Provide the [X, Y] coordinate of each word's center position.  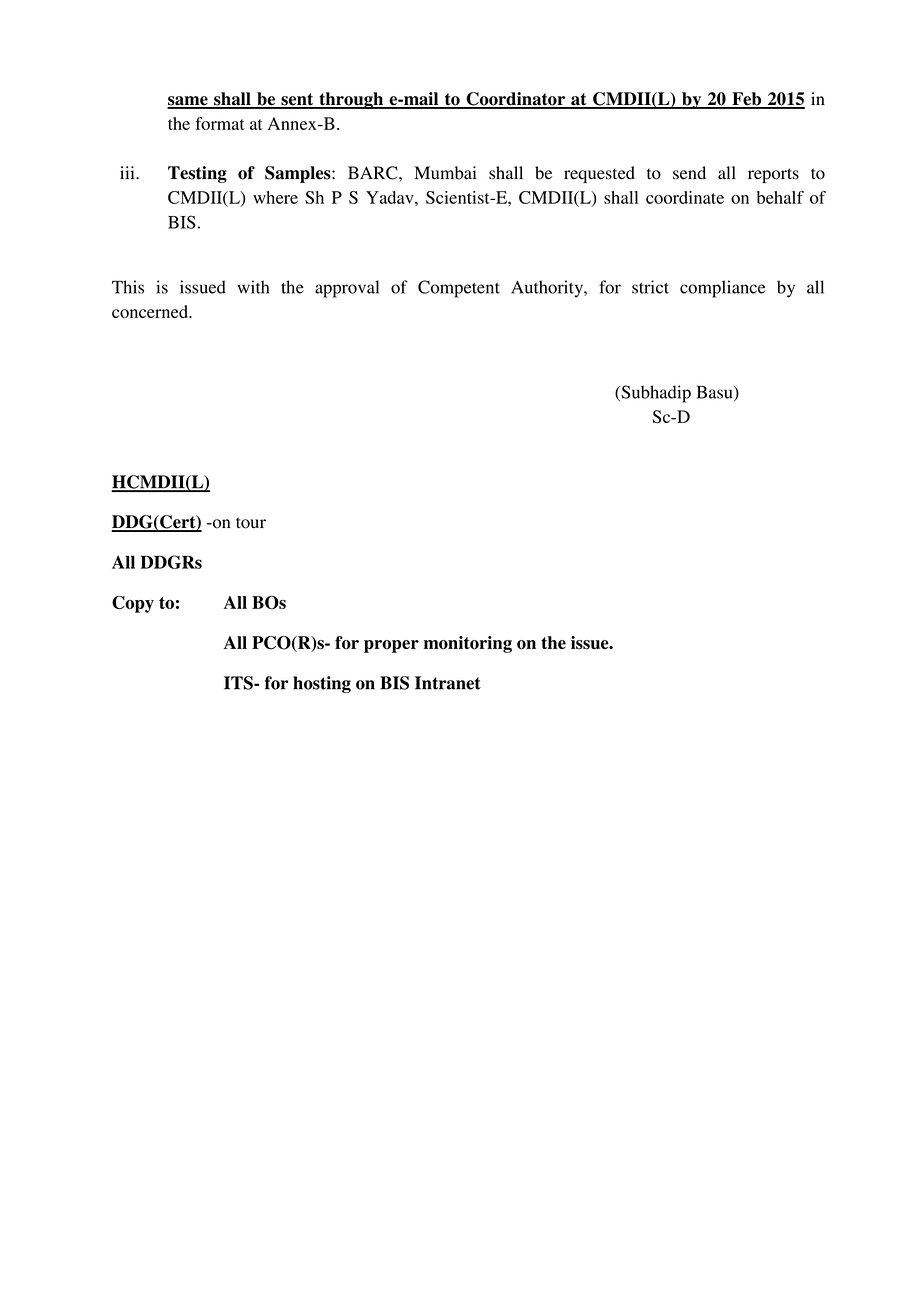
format [220, 123]
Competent [459, 289]
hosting [322, 684]
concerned [151, 311]
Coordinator [516, 100]
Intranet [448, 683]
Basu [715, 393]
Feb [746, 100]
